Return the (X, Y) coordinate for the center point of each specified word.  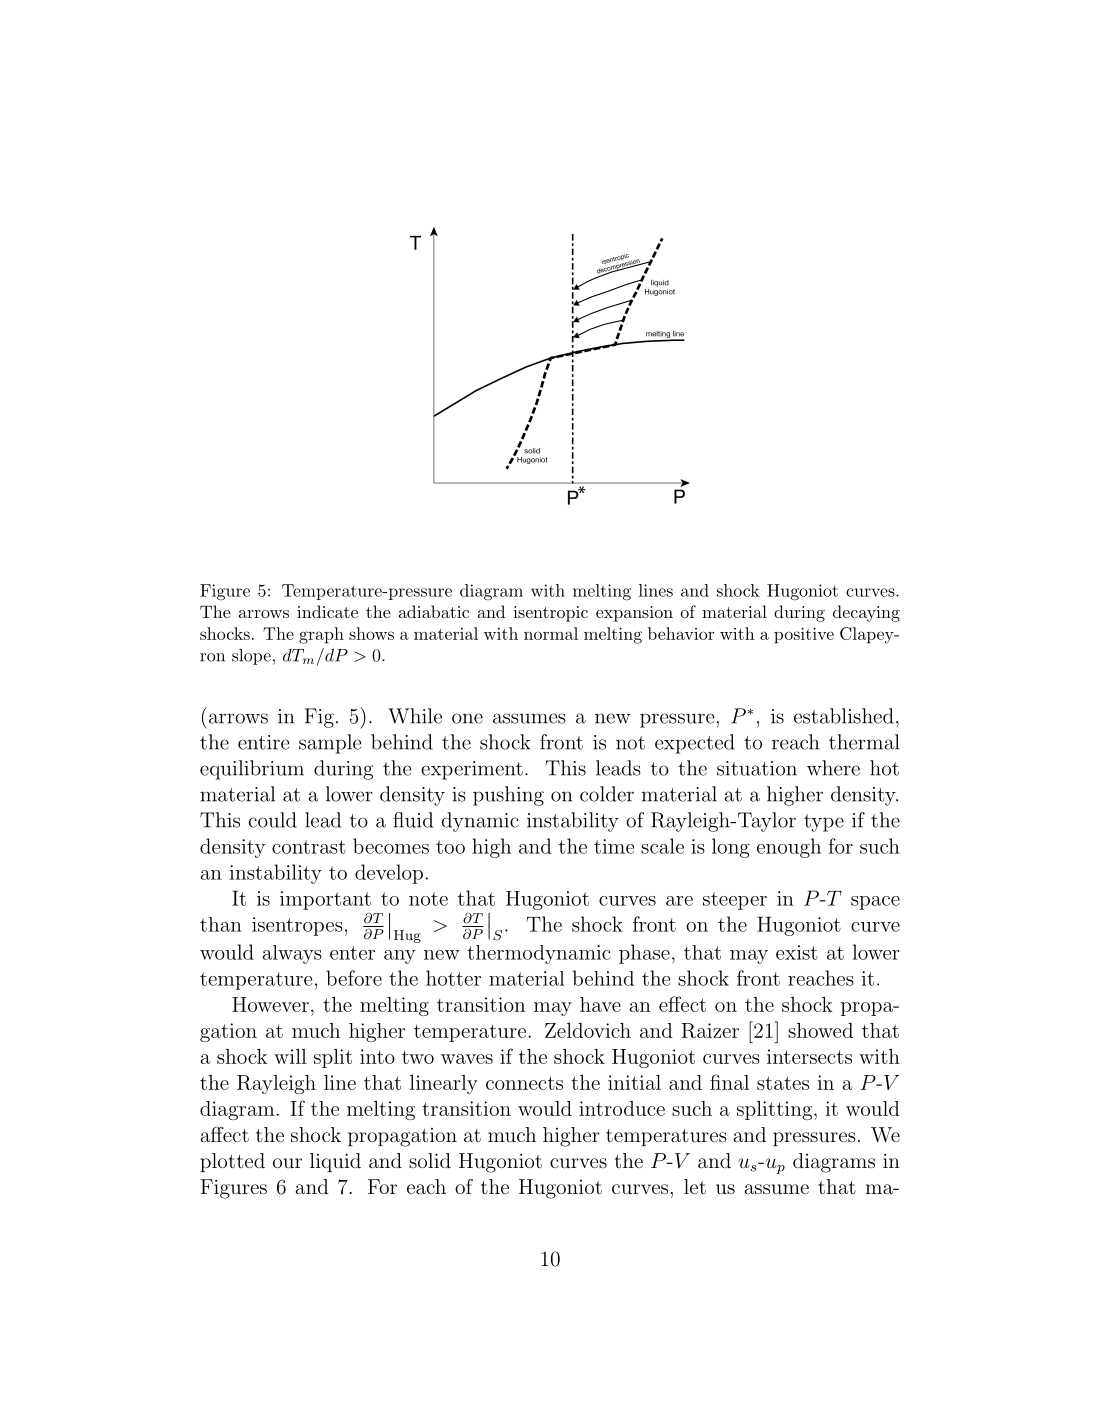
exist (797, 952)
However (270, 1004)
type (824, 823)
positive (804, 636)
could (272, 820)
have (600, 1004)
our (287, 1163)
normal (551, 633)
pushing (508, 796)
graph (321, 635)
